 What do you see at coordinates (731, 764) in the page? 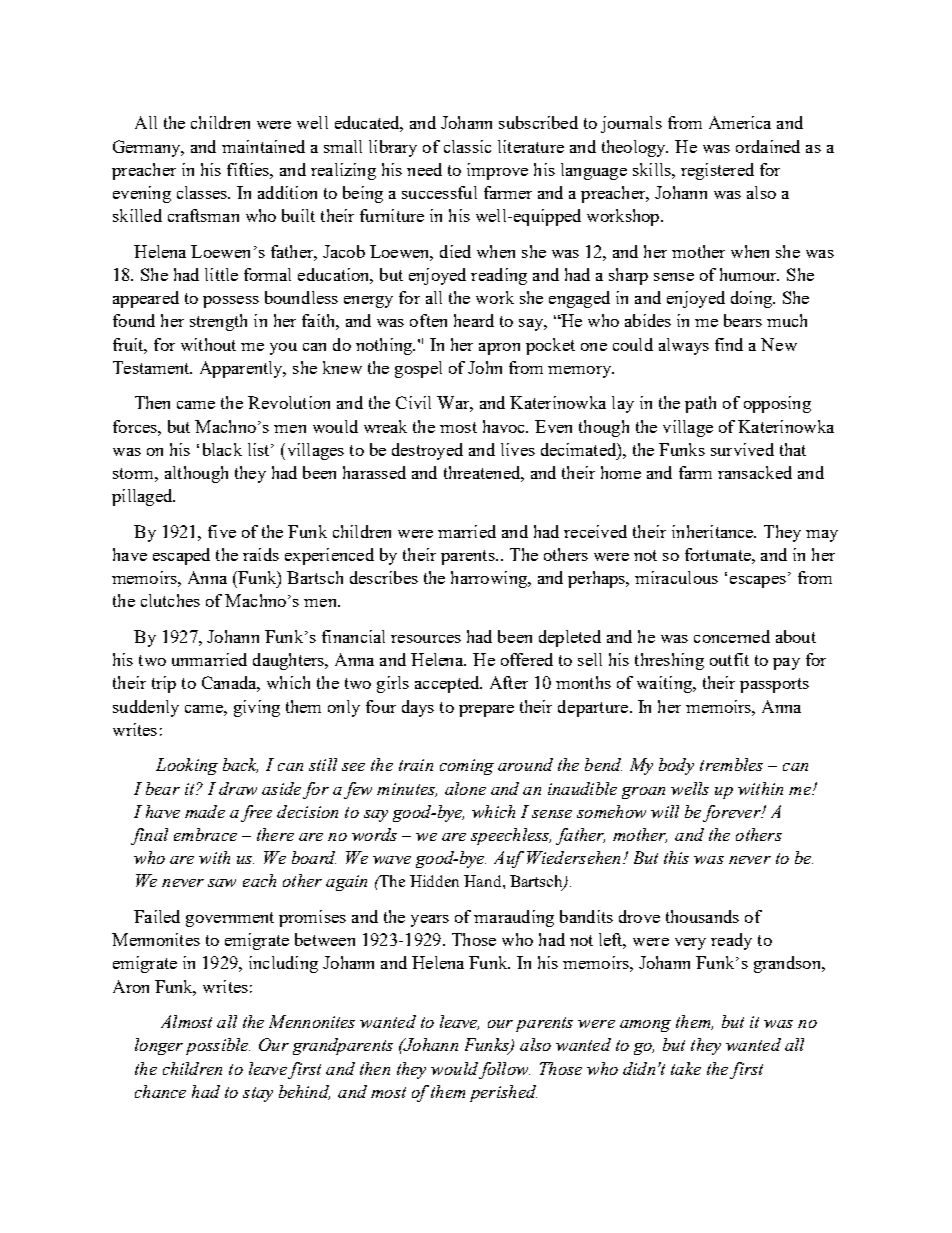
I see `trembles` at bounding box center [731, 764].
